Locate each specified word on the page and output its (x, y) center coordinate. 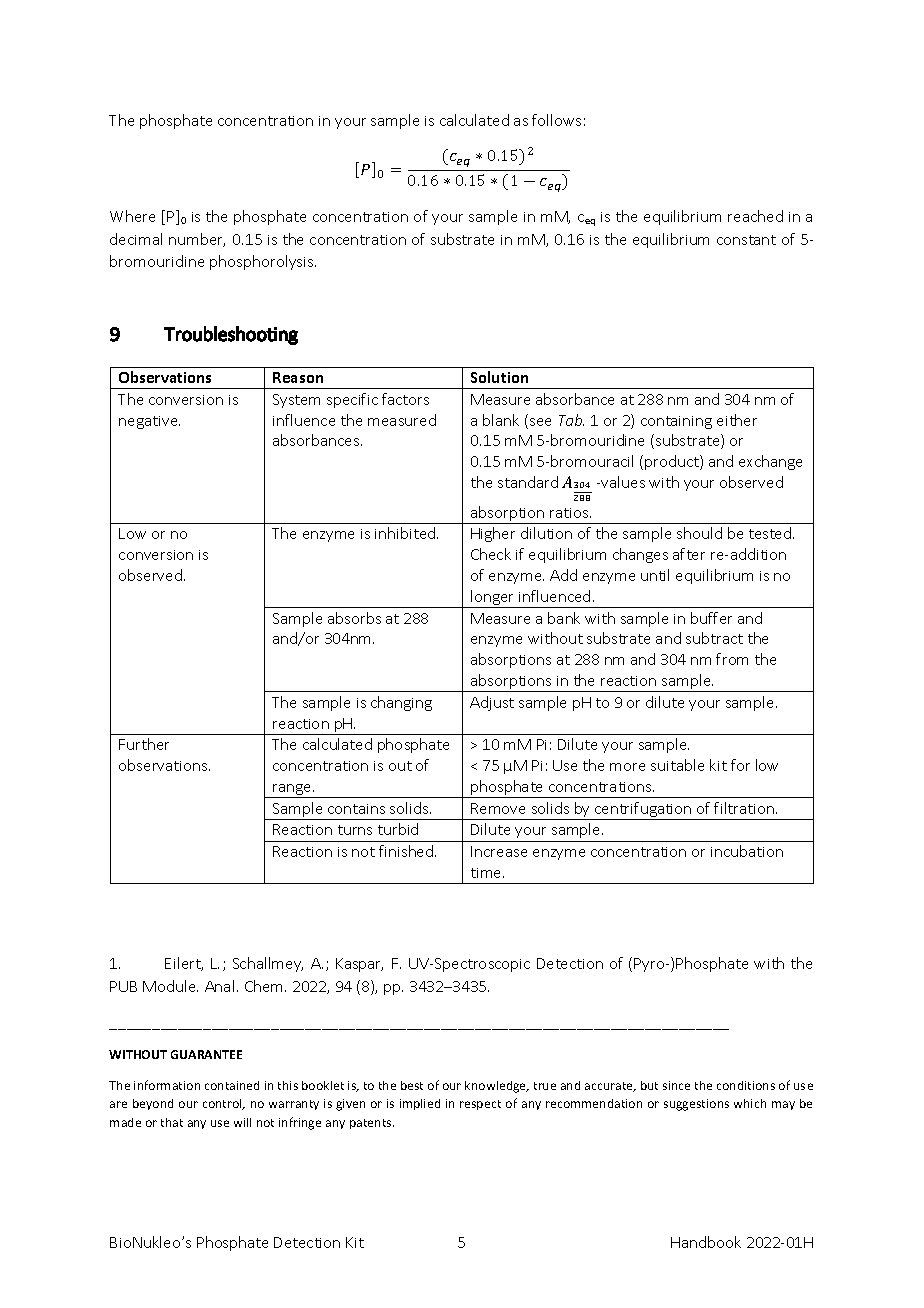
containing (676, 422)
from (732, 659)
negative (149, 422)
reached (755, 216)
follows (556, 120)
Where (132, 216)
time (487, 873)
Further (144, 744)
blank (501, 420)
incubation (747, 851)
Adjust (492, 703)
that (172, 1122)
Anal (219, 986)
